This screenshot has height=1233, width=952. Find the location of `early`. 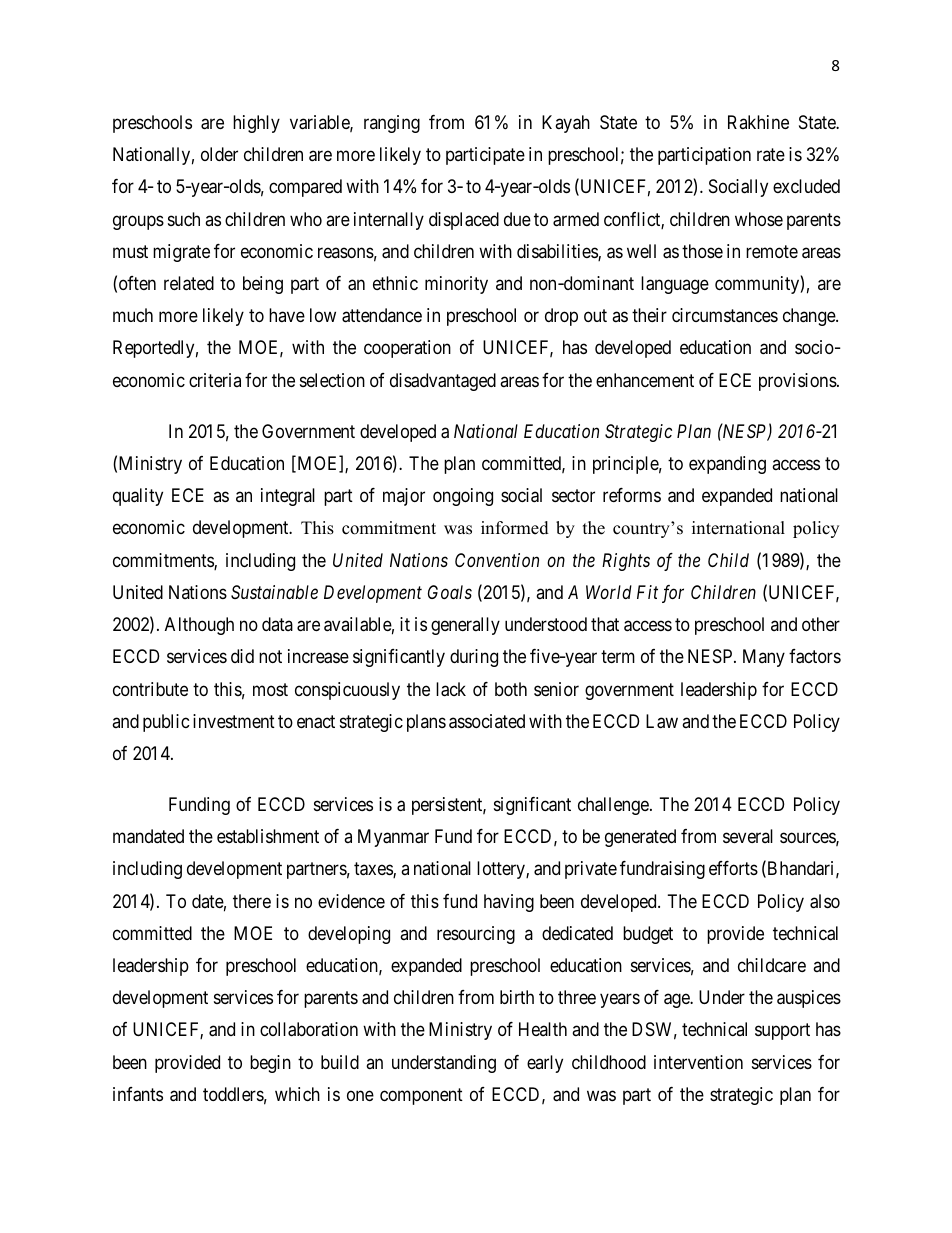

early is located at coordinates (545, 1064).
